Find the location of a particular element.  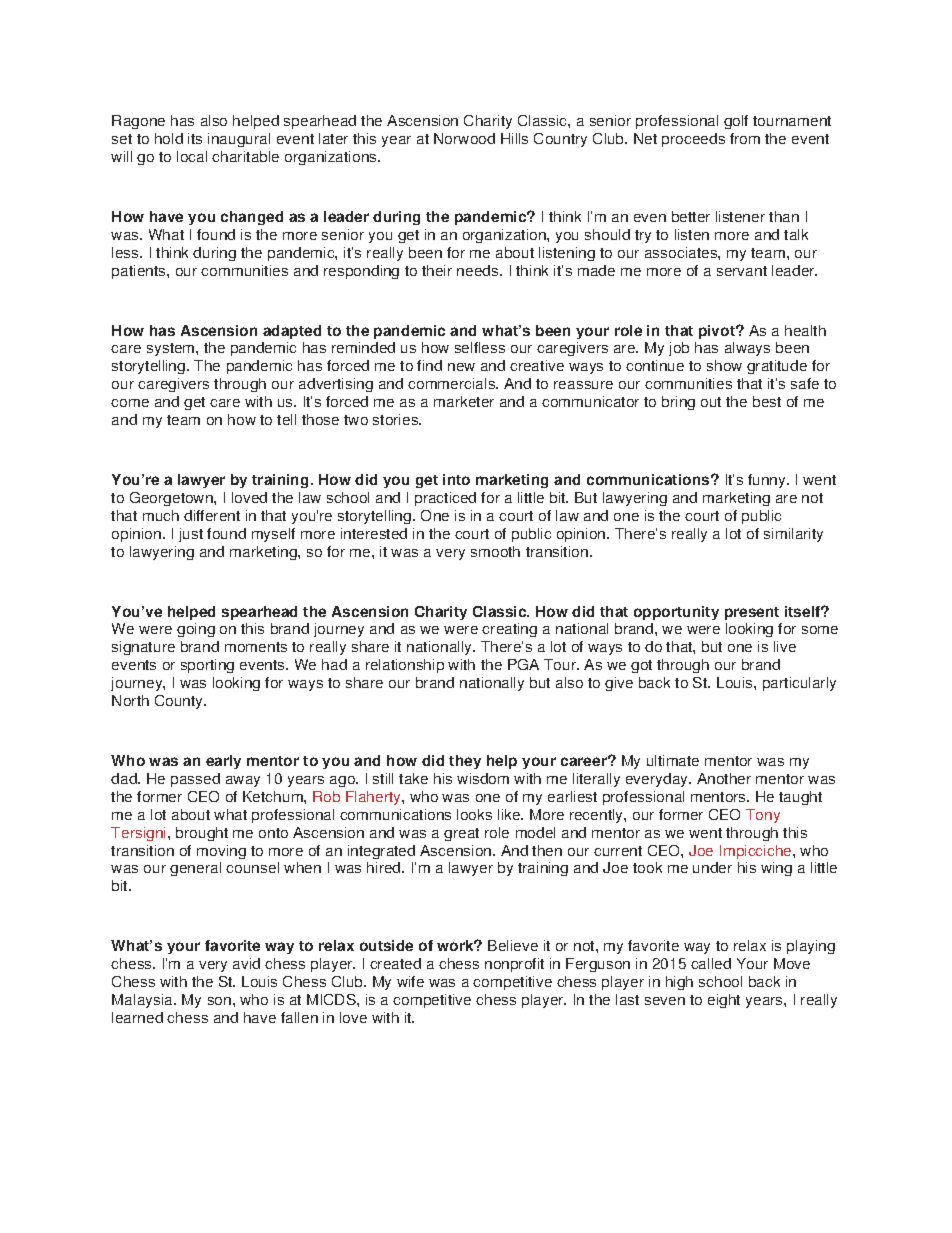

smooth is located at coordinates (495, 551).
